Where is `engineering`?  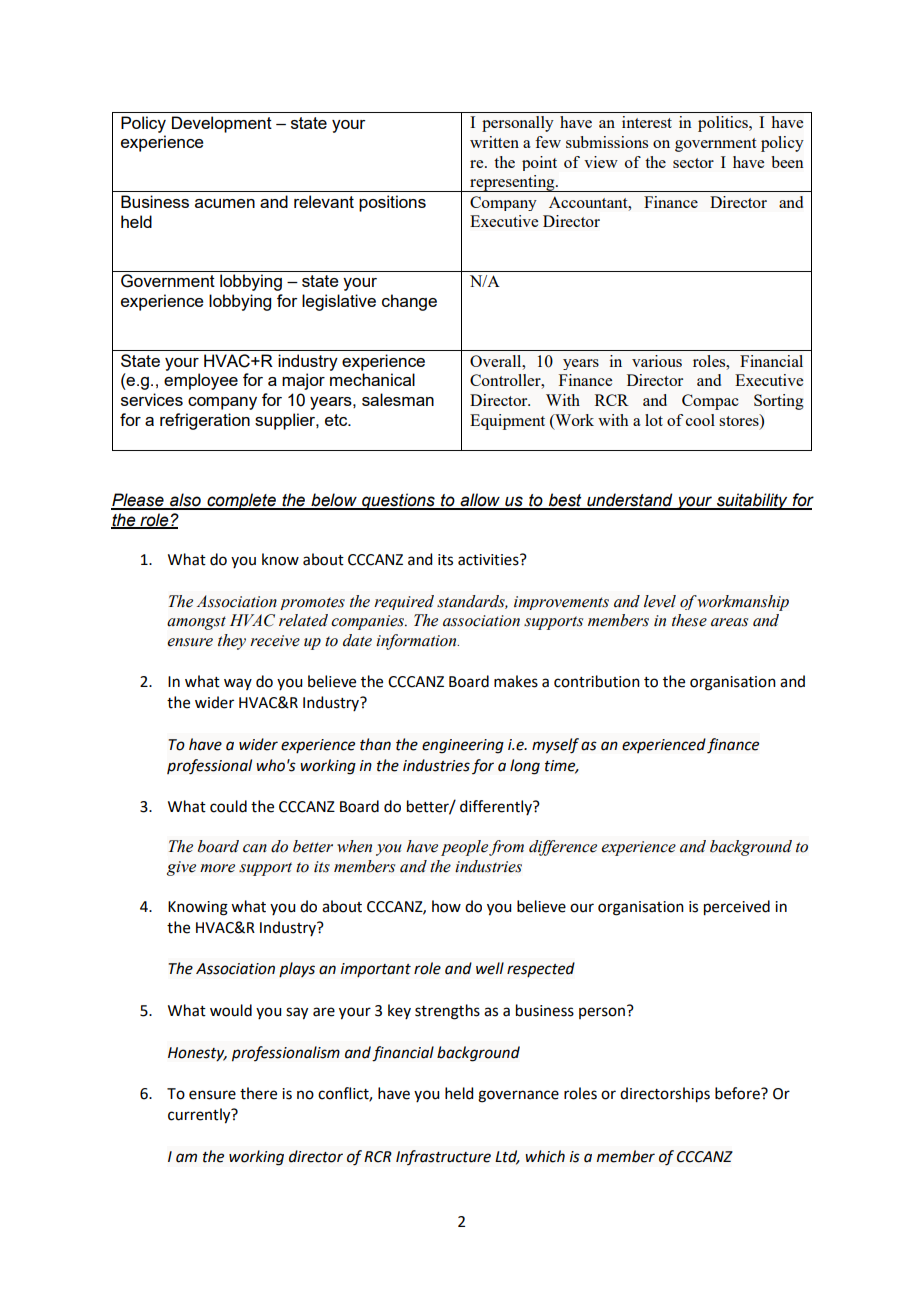
engineering is located at coordinates (463, 746).
